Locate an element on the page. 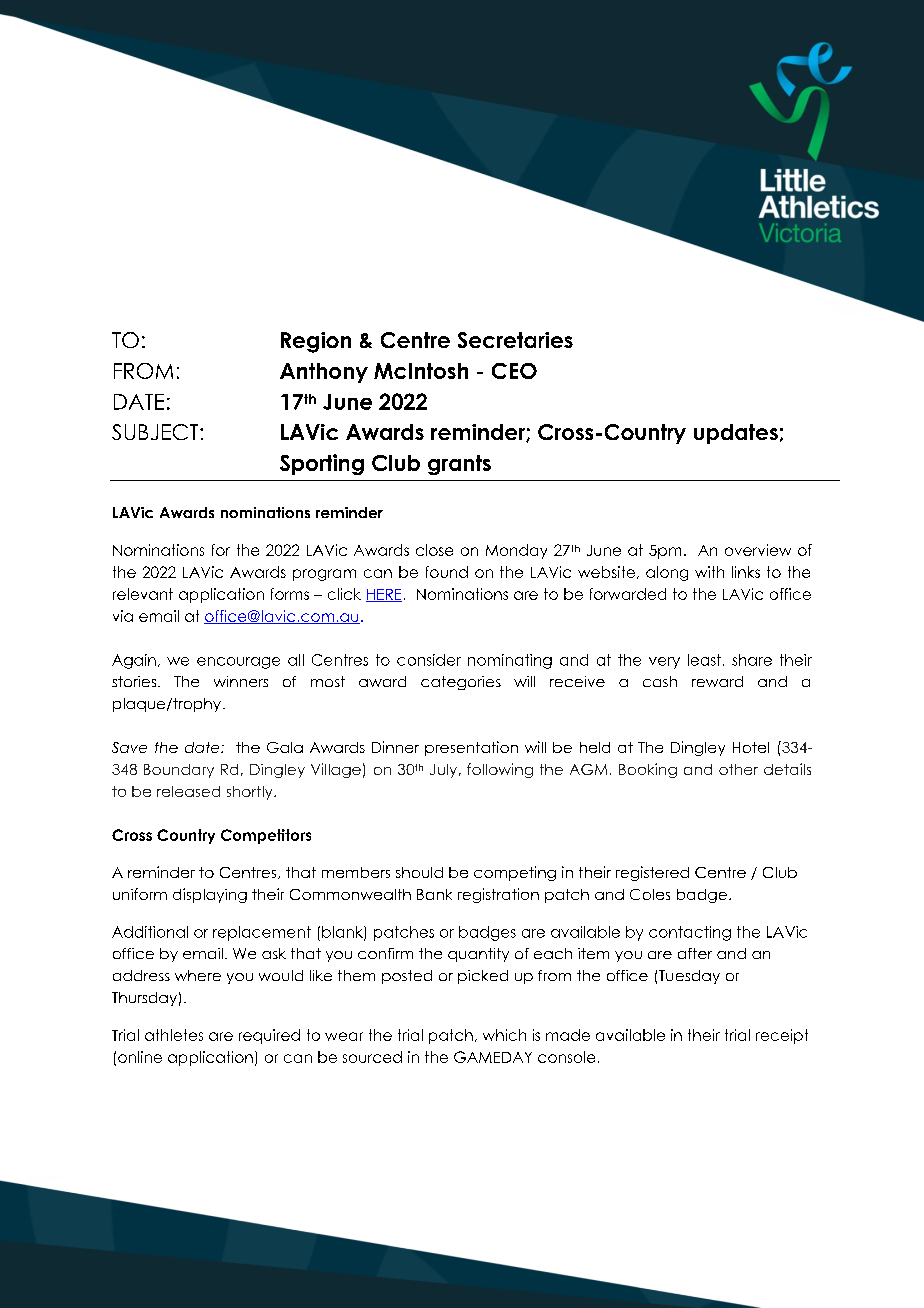  Region is located at coordinates (316, 342).
